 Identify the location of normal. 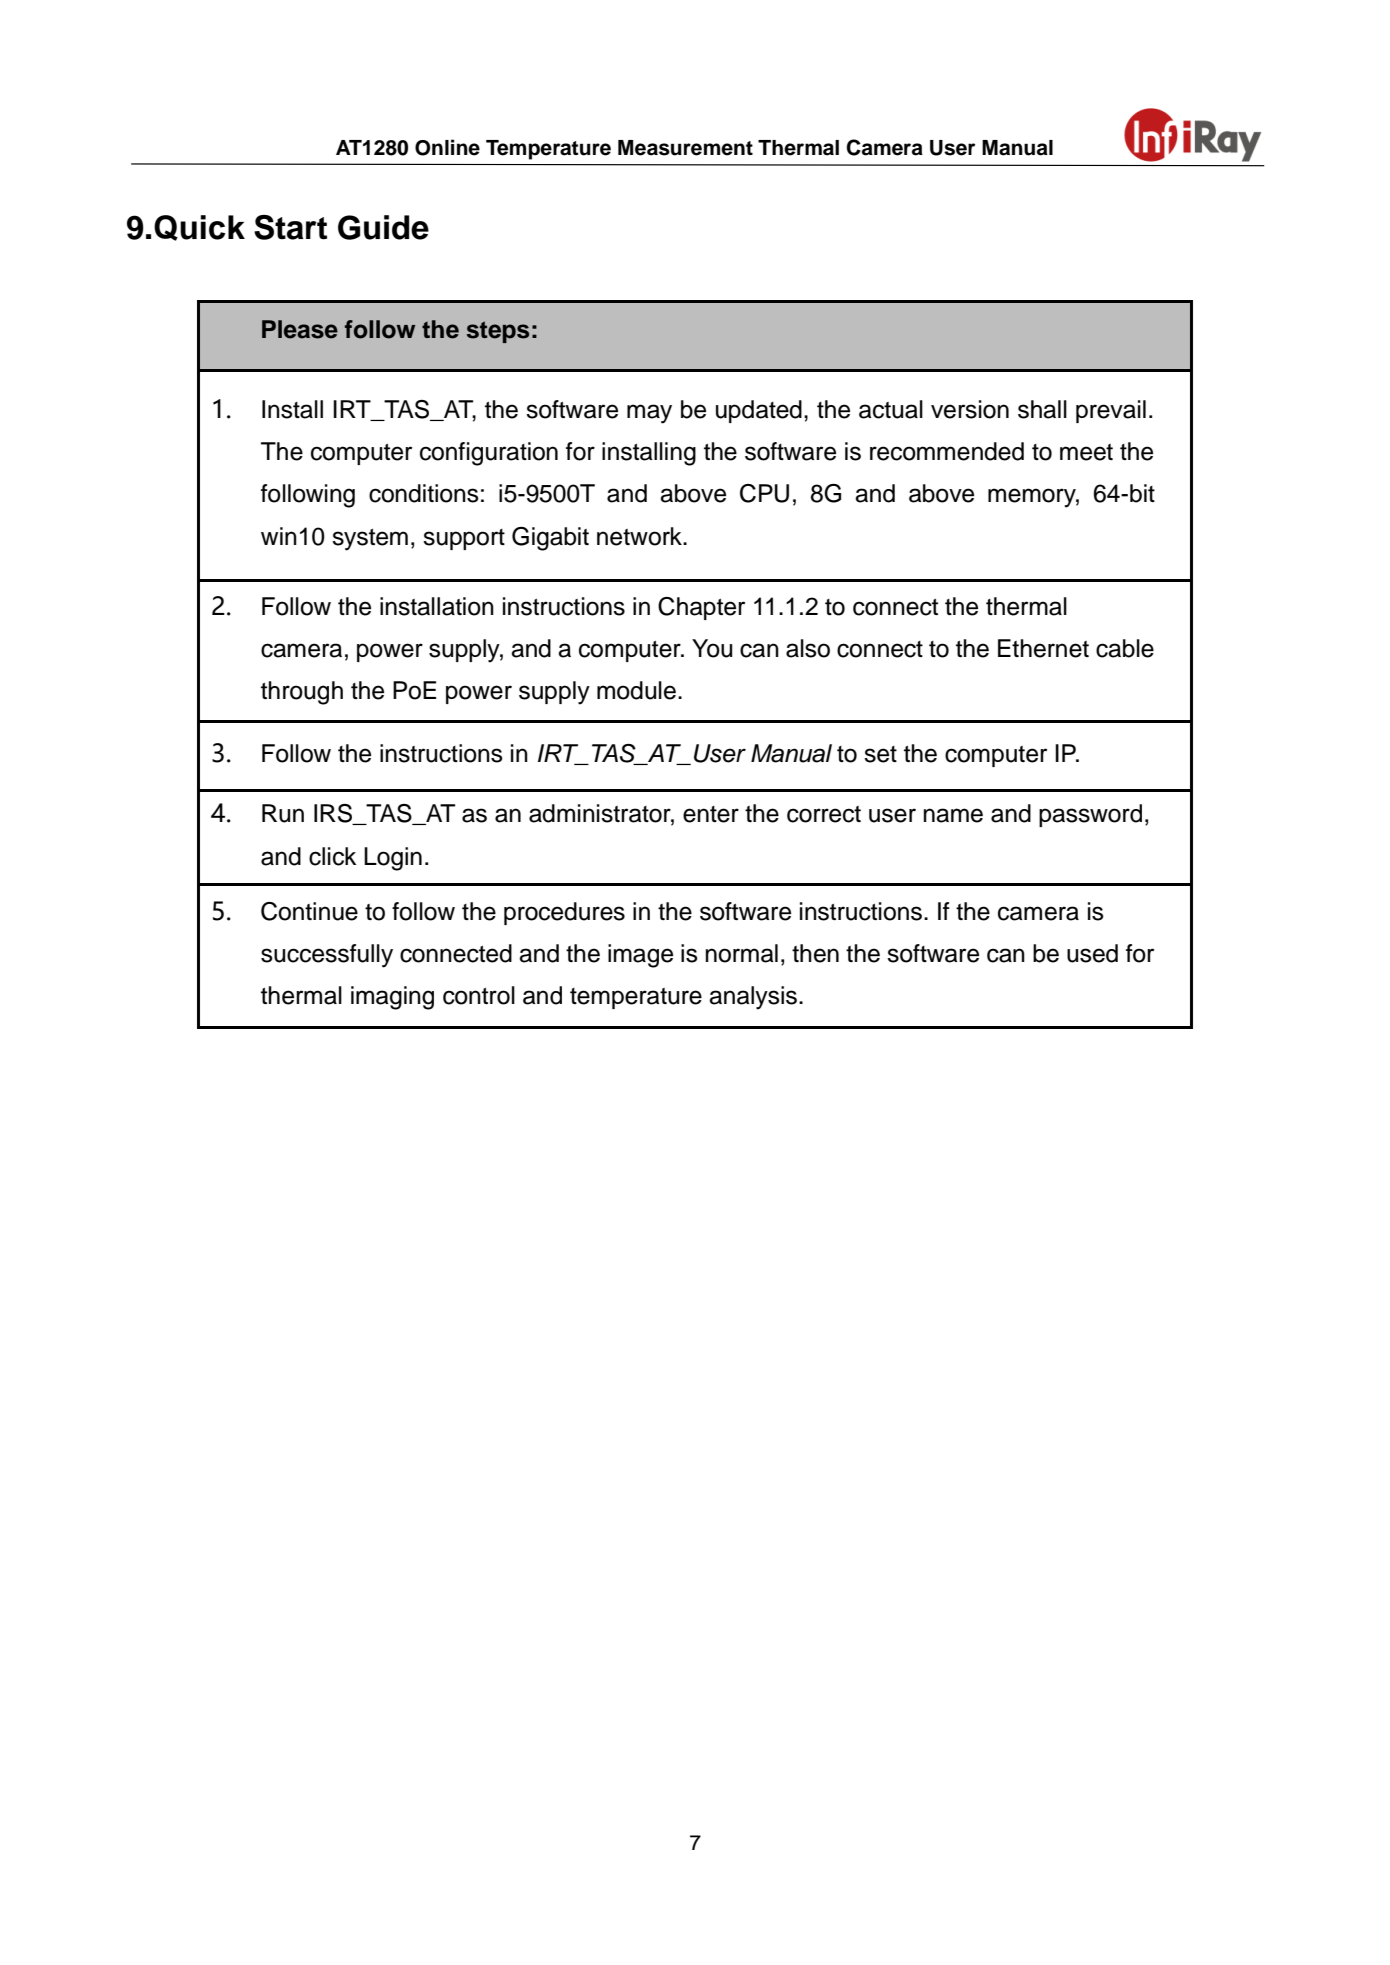
(741, 953).
